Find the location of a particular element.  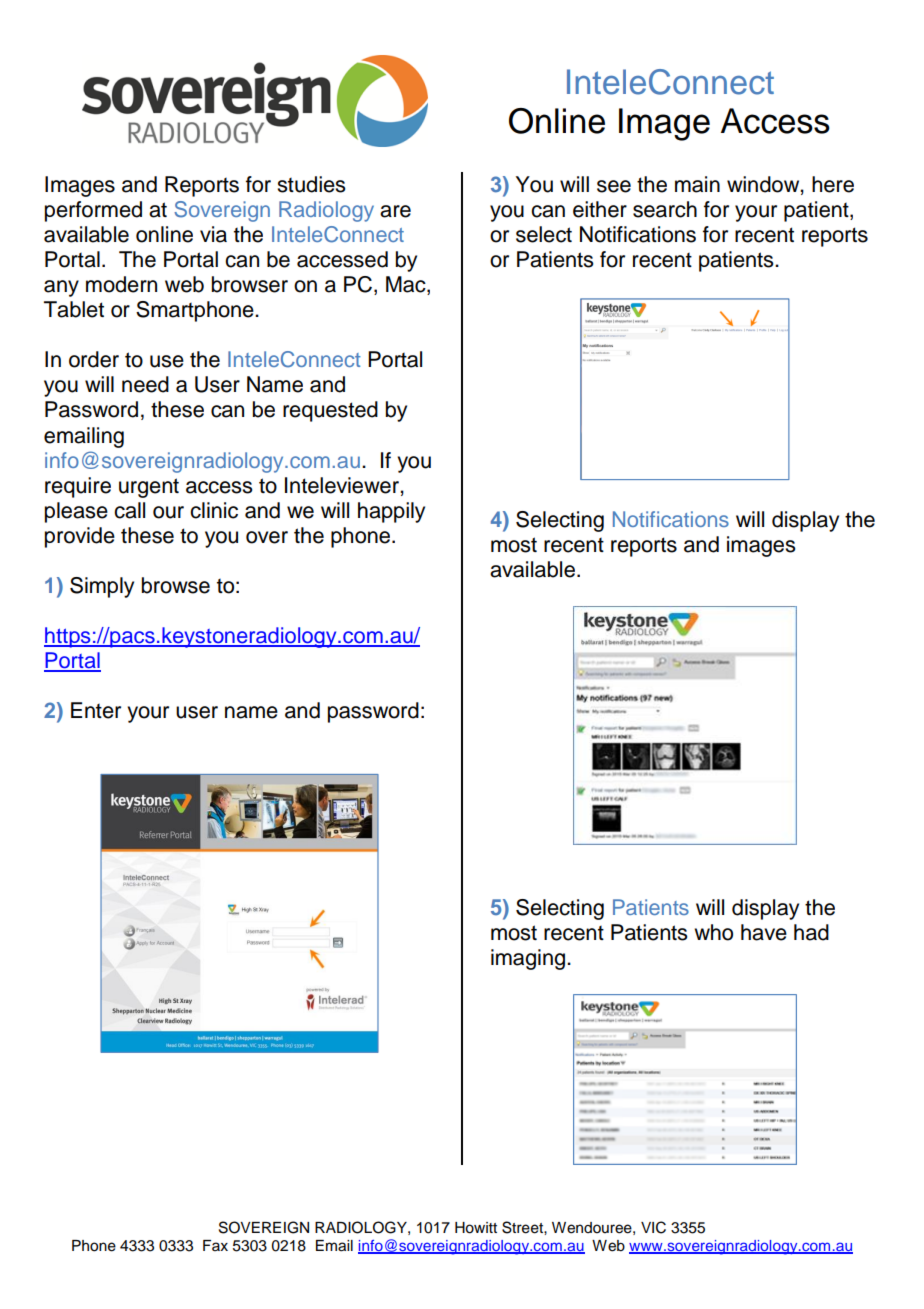

are is located at coordinates (395, 211).
